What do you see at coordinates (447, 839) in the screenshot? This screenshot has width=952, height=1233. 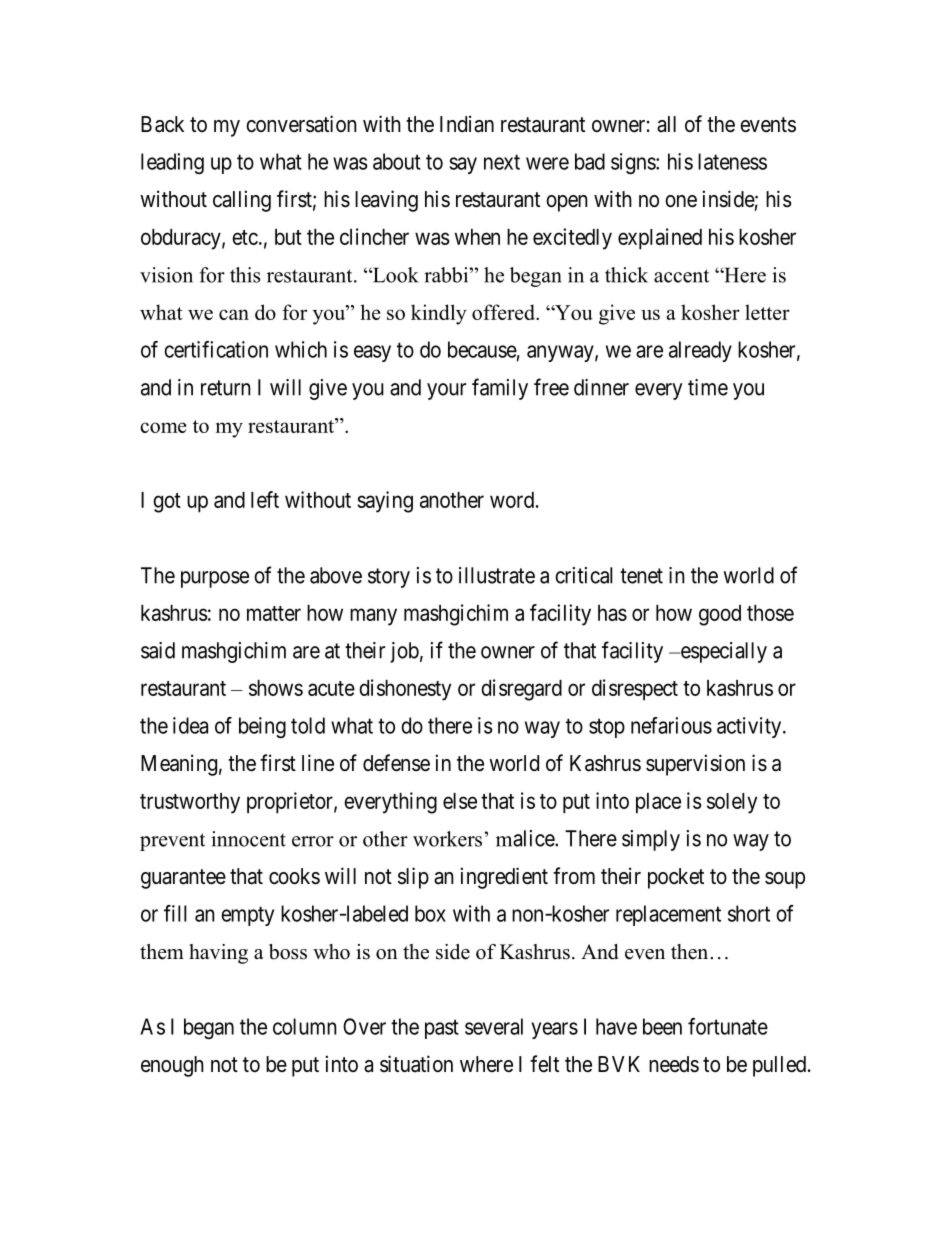 I see `workers` at bounding box center [447, 839].
